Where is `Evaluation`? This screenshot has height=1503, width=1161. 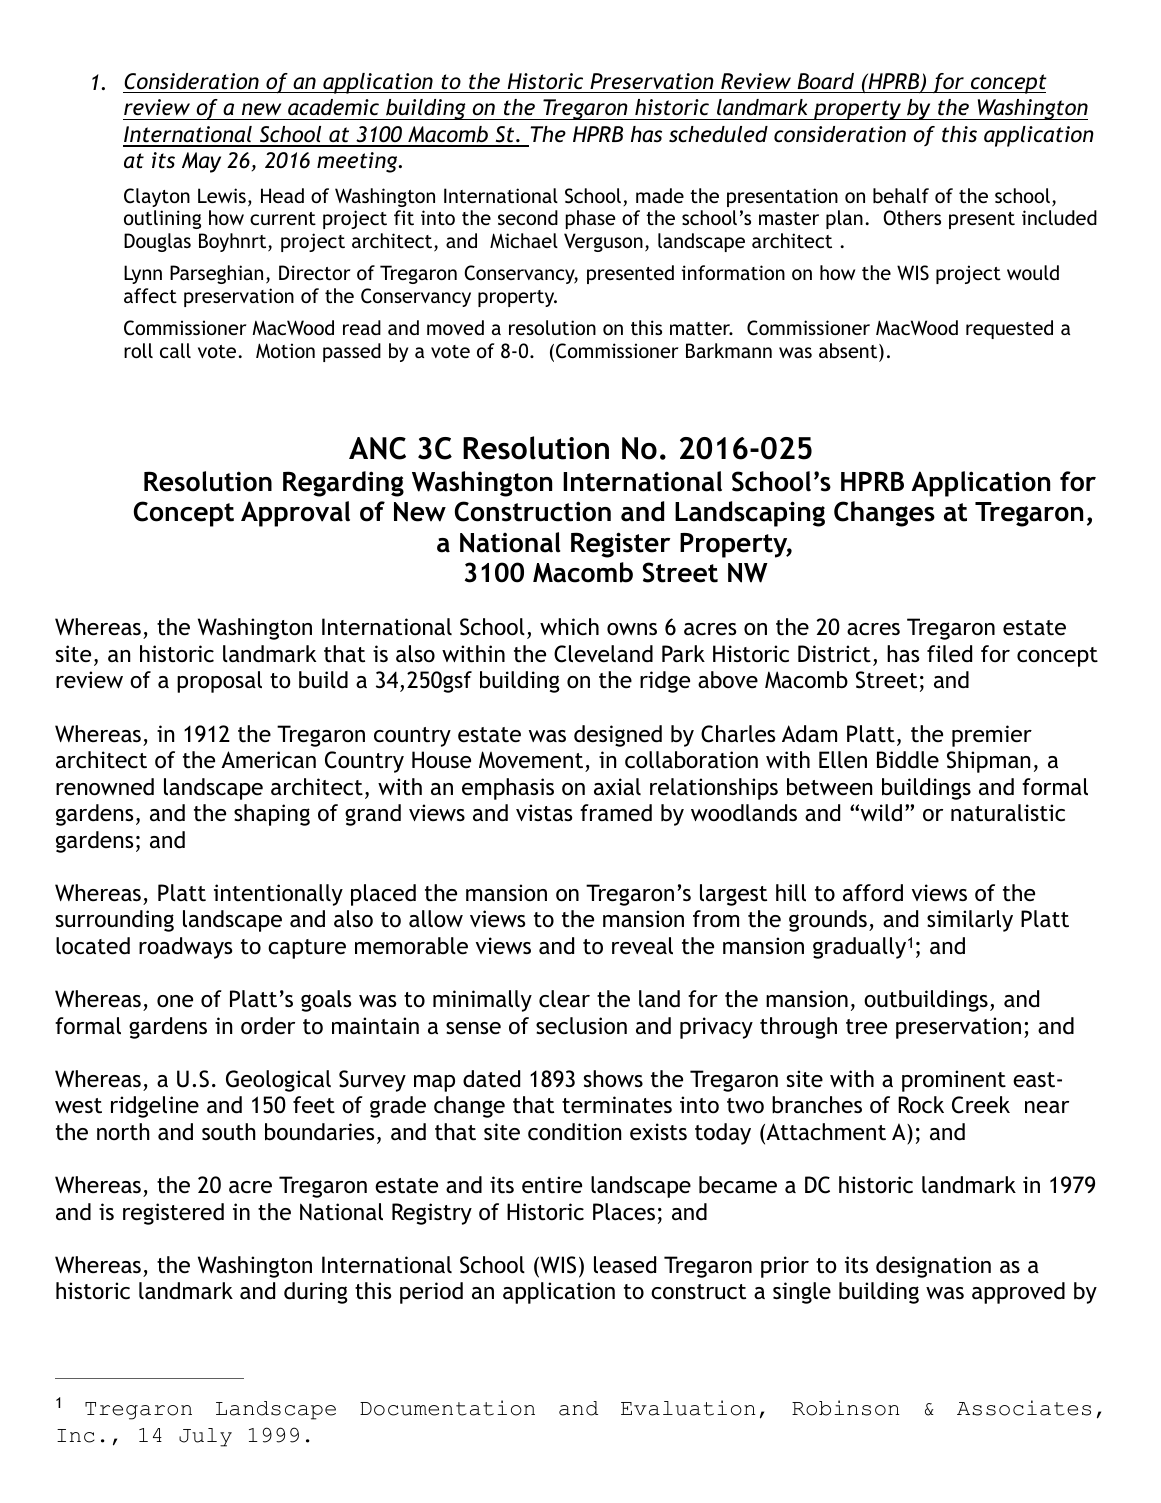
Evaluation is located at coordinates (688, 1408).
